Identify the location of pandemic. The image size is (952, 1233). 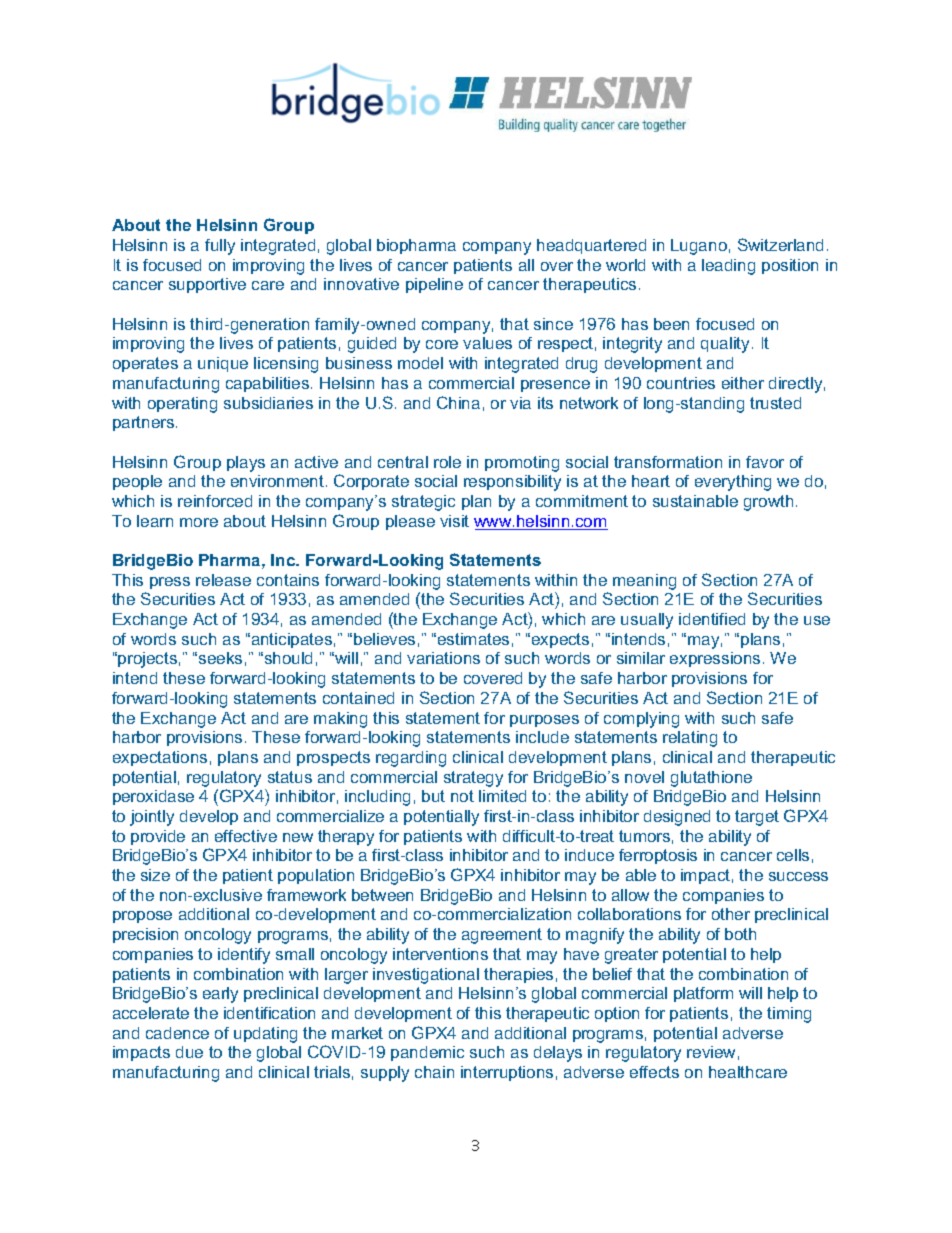
(427, 1053).
